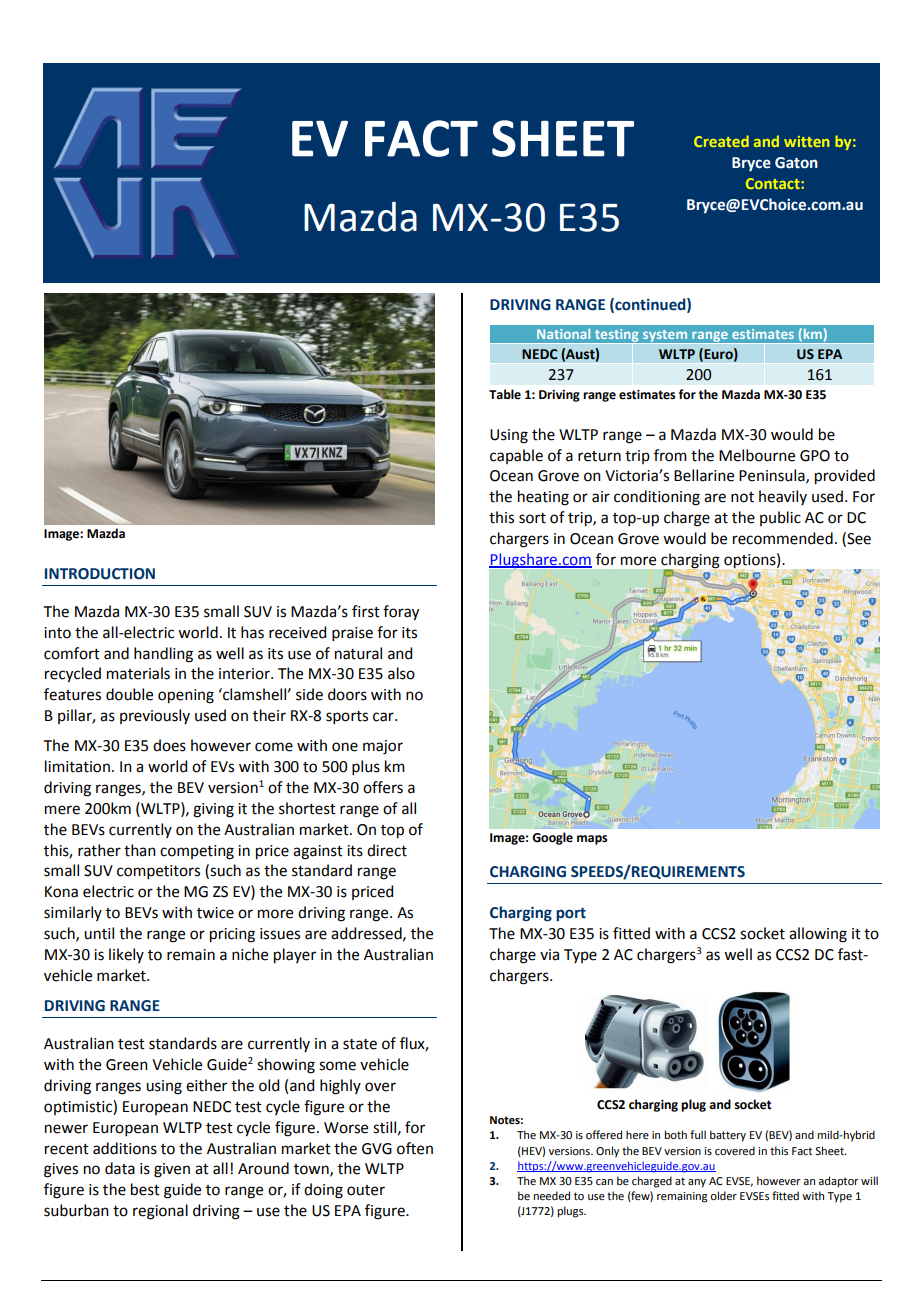  I want to click on best, so click(145, 1189).
